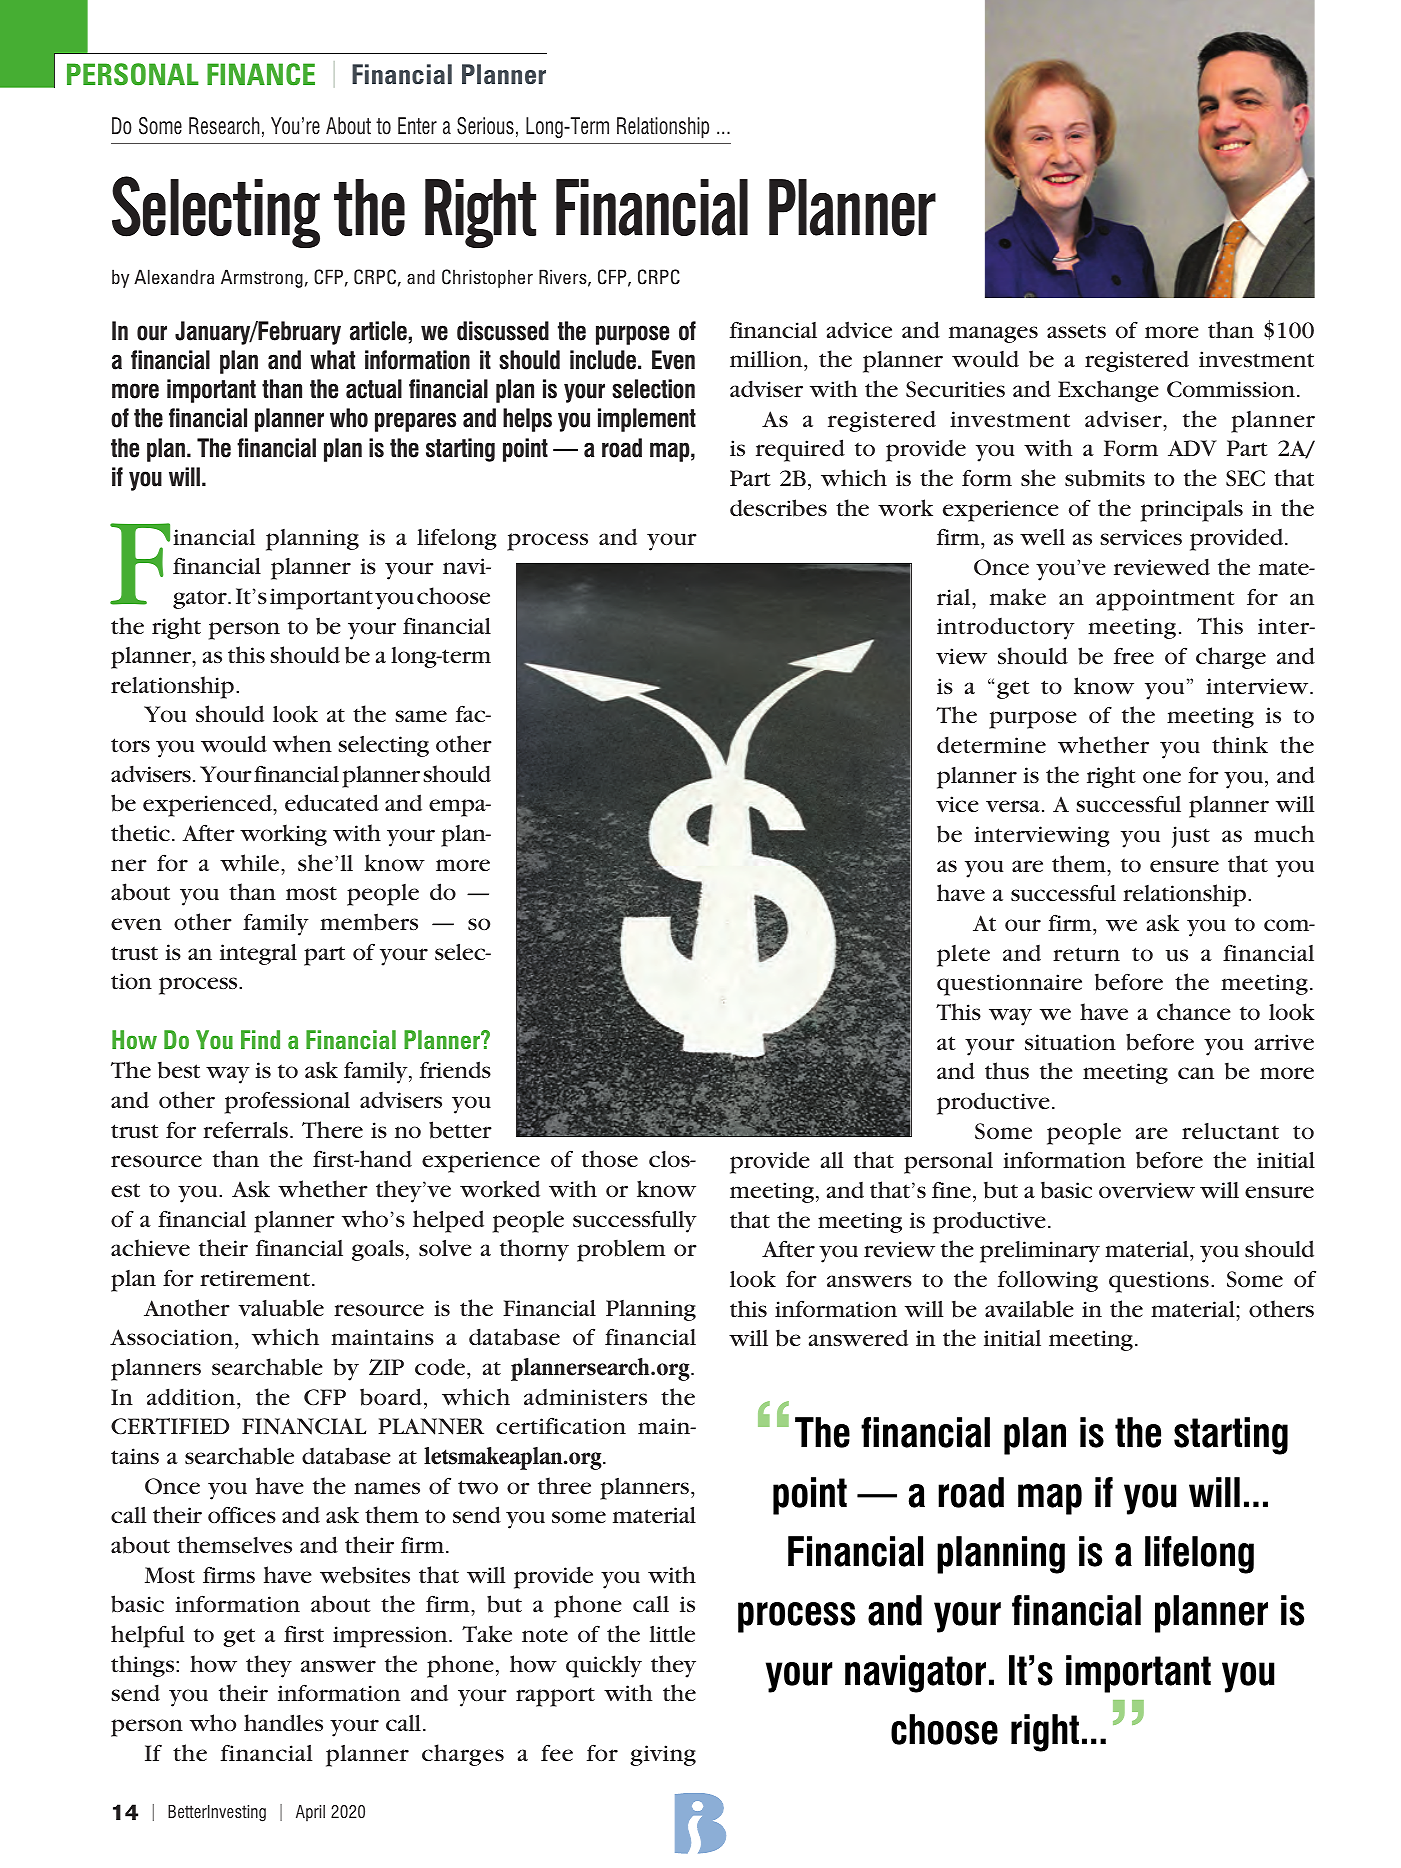 This document has height=1868, width=1401. I want to click on just, so click(1191, 837).
